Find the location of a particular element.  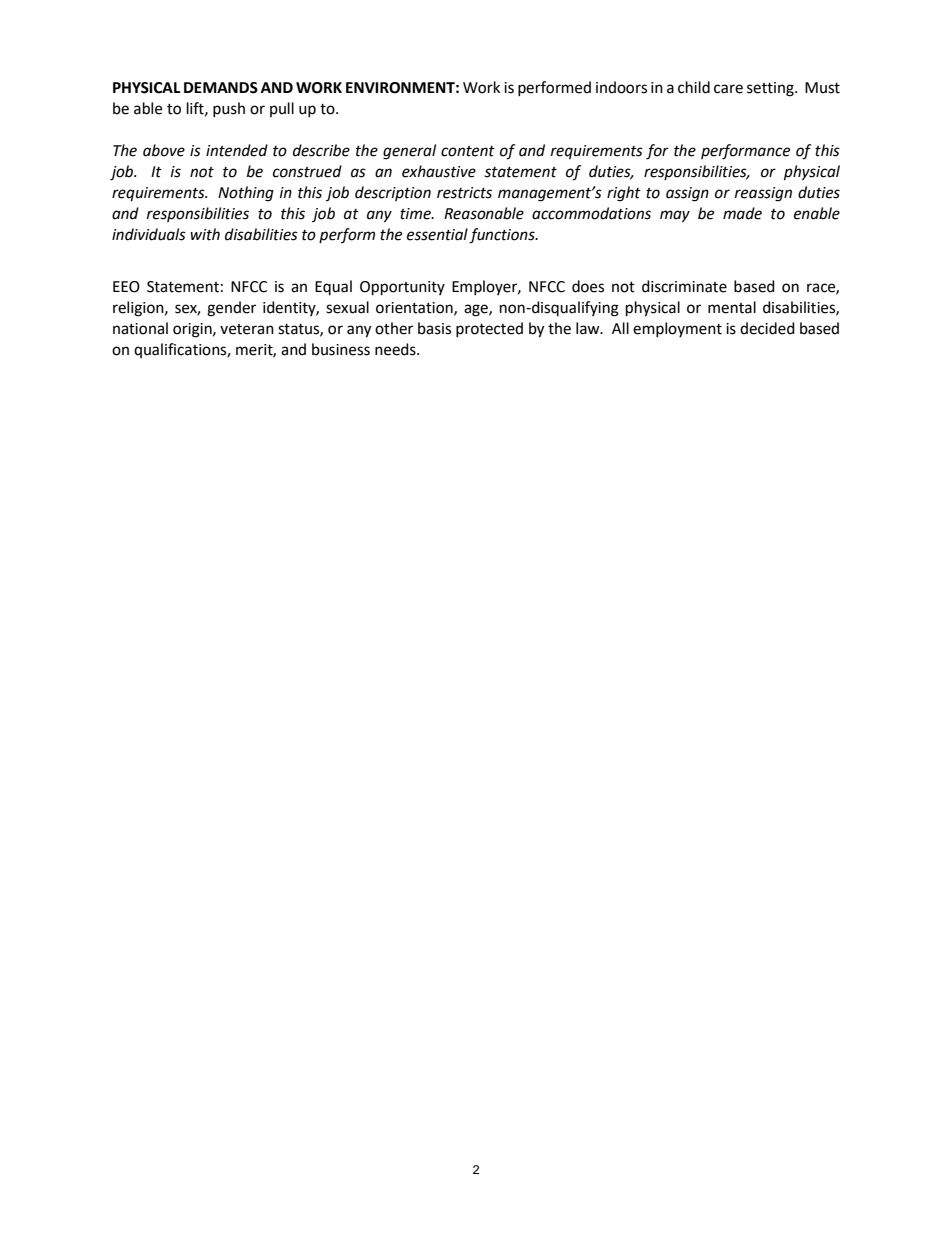

discriminate is located at coordinates (684, 286).
